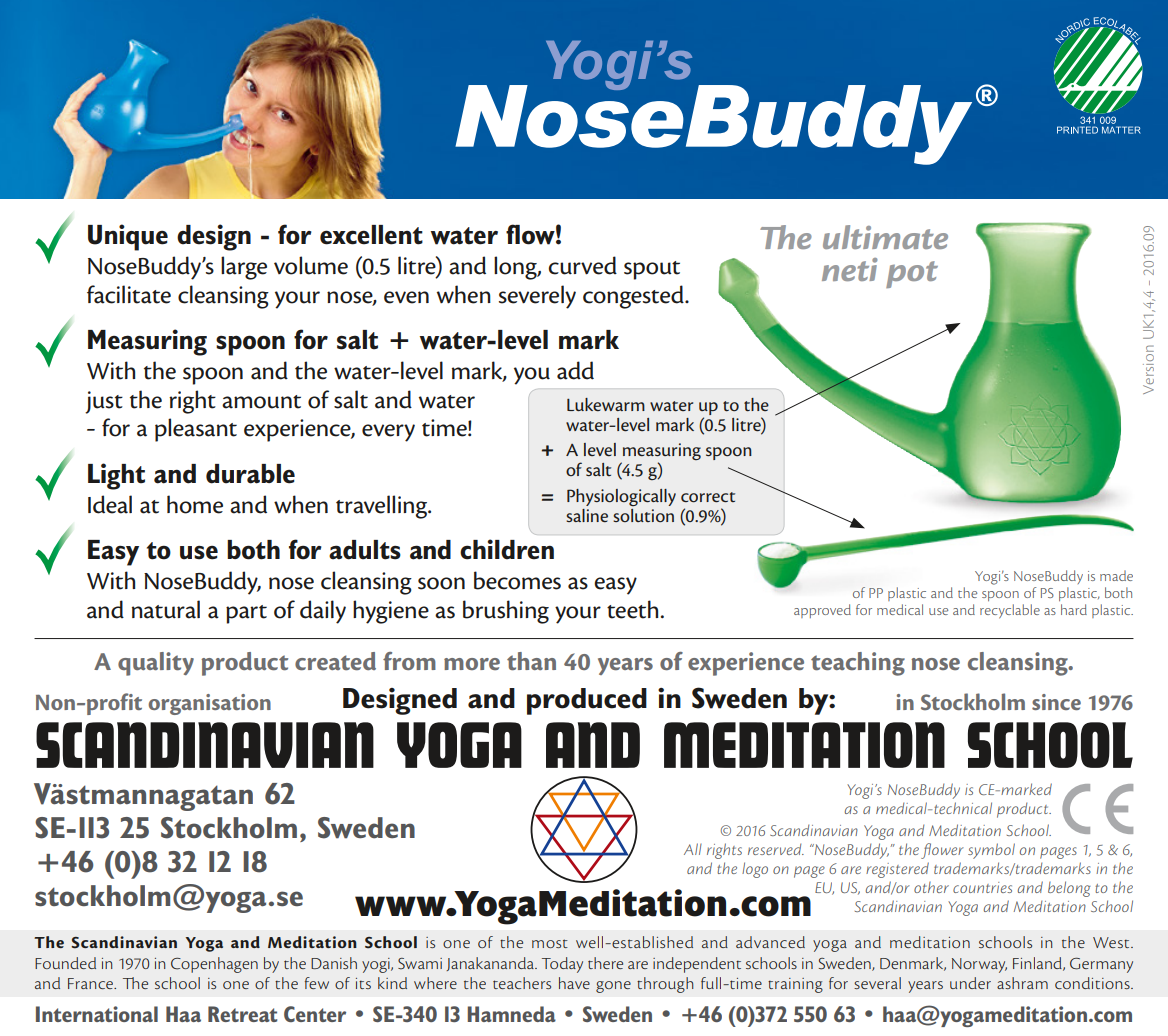 The image size is (1168, 1036). Describe the element at coordinates (912, 274) in the image. I see `pot` at that location.
